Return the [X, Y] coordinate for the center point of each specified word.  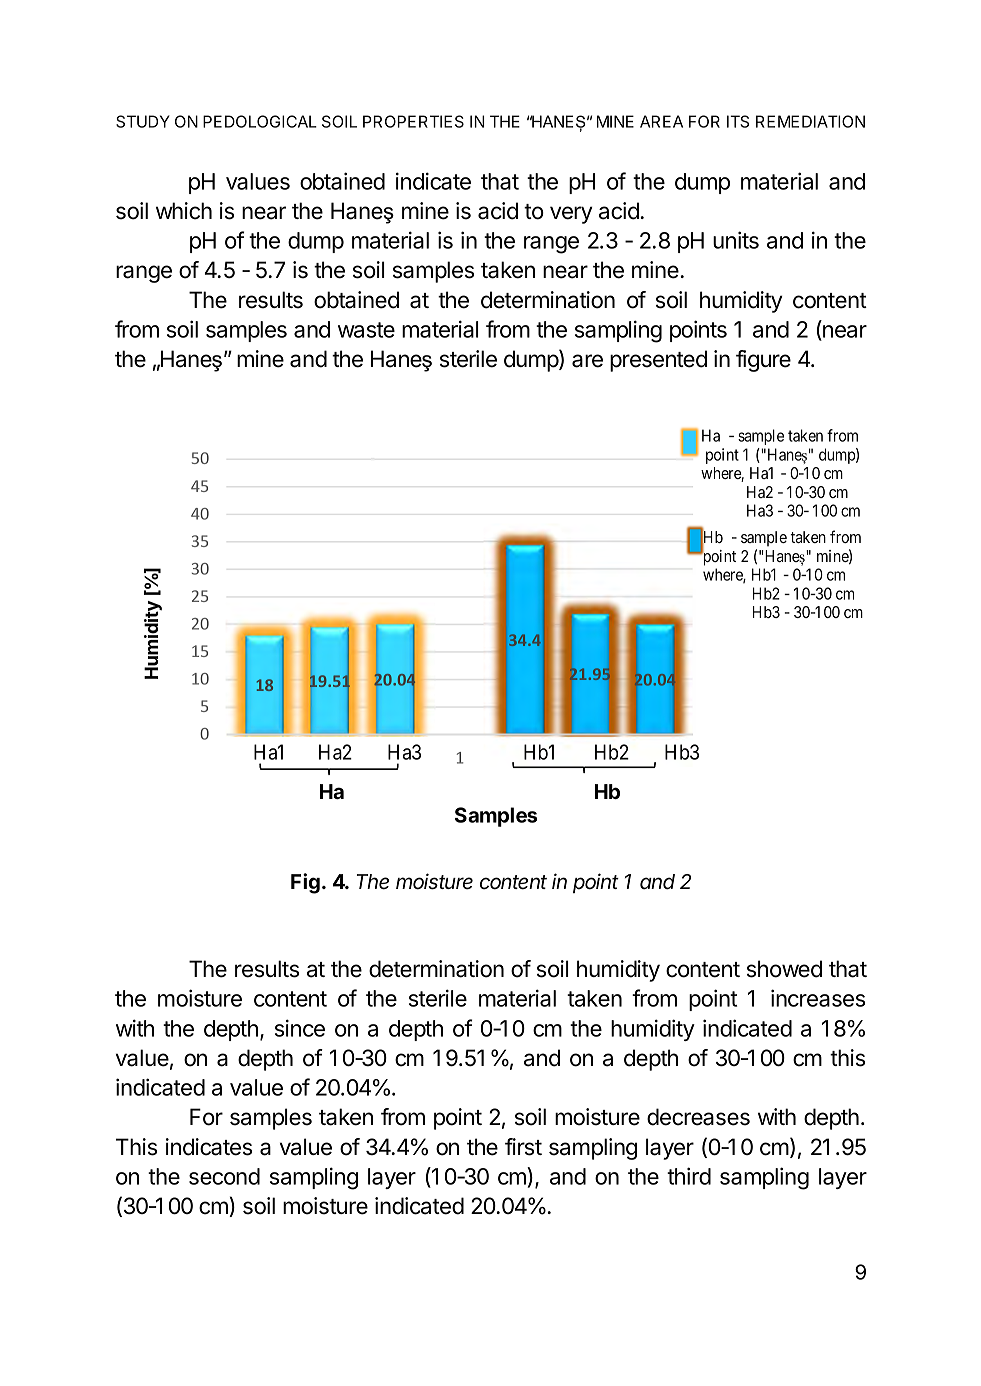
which [184, 211]
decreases [698, 1117]
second [224, 1176]
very [571, 215]
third [689, 1176]
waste [366, 330]
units [736, 240]
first [523, 1147]
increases [818, 998]
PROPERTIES [413, 121]
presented [658, 361]
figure [763, 361]
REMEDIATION [810, 121]
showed [784, 969]
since [300, 1028]
